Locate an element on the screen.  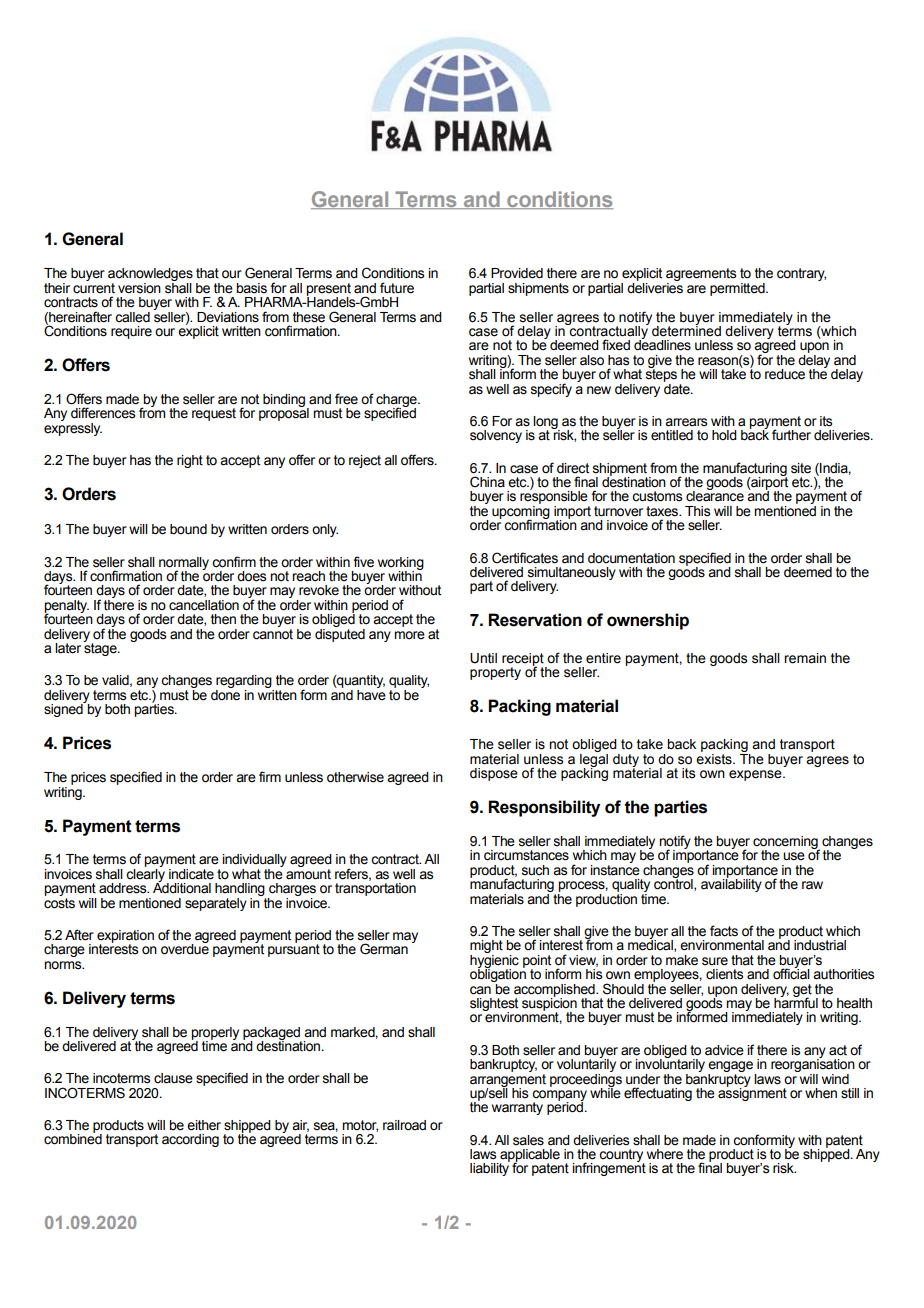
future is located at coordinates (397, 288).
